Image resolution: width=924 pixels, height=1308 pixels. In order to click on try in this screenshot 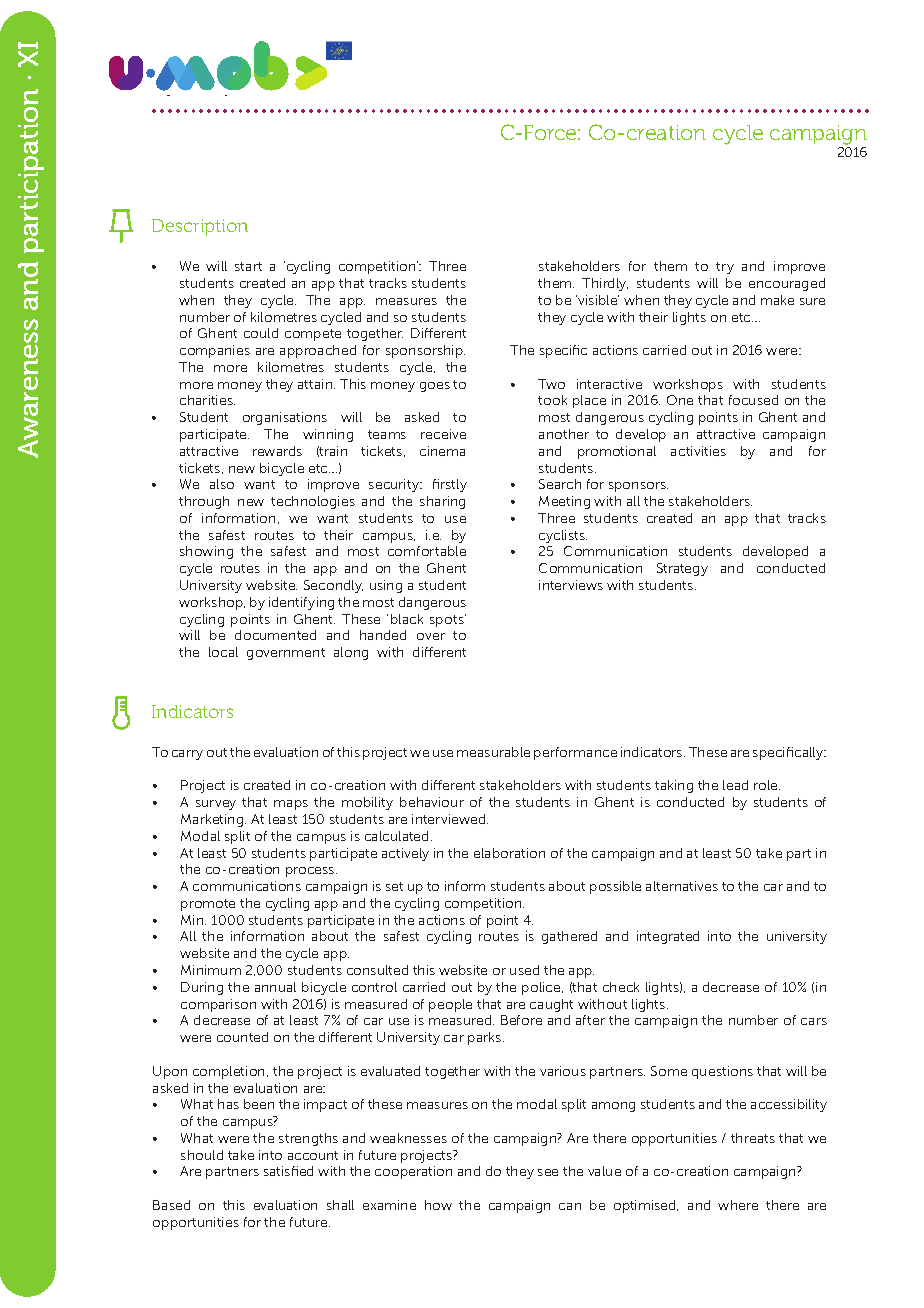, I will do `click(725, 268)`.
